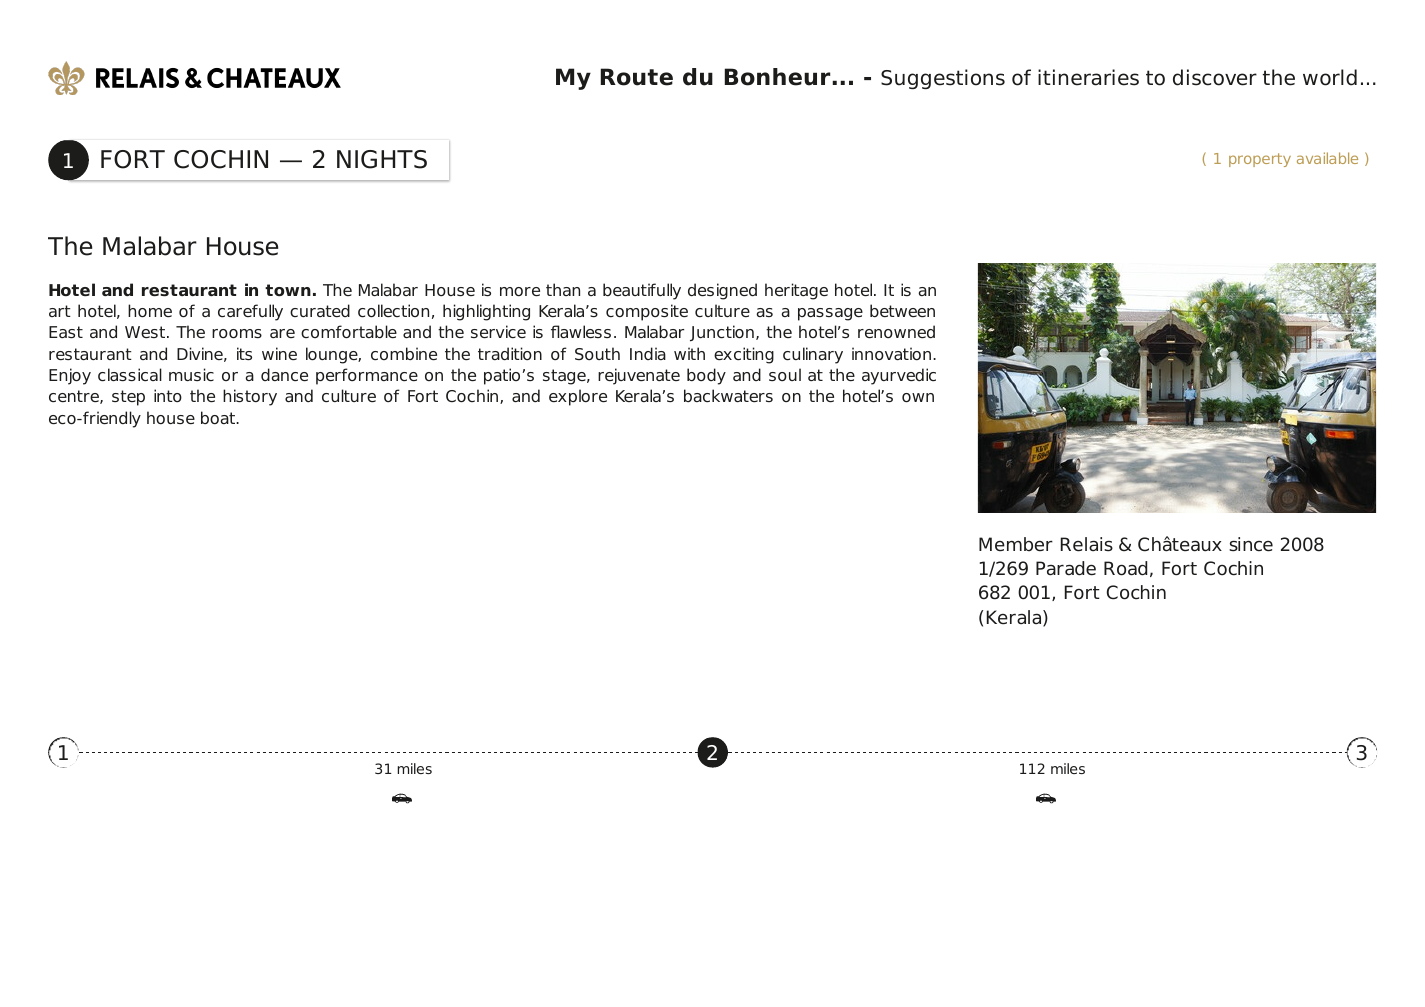  I want to click on between, so click(902, 310).
